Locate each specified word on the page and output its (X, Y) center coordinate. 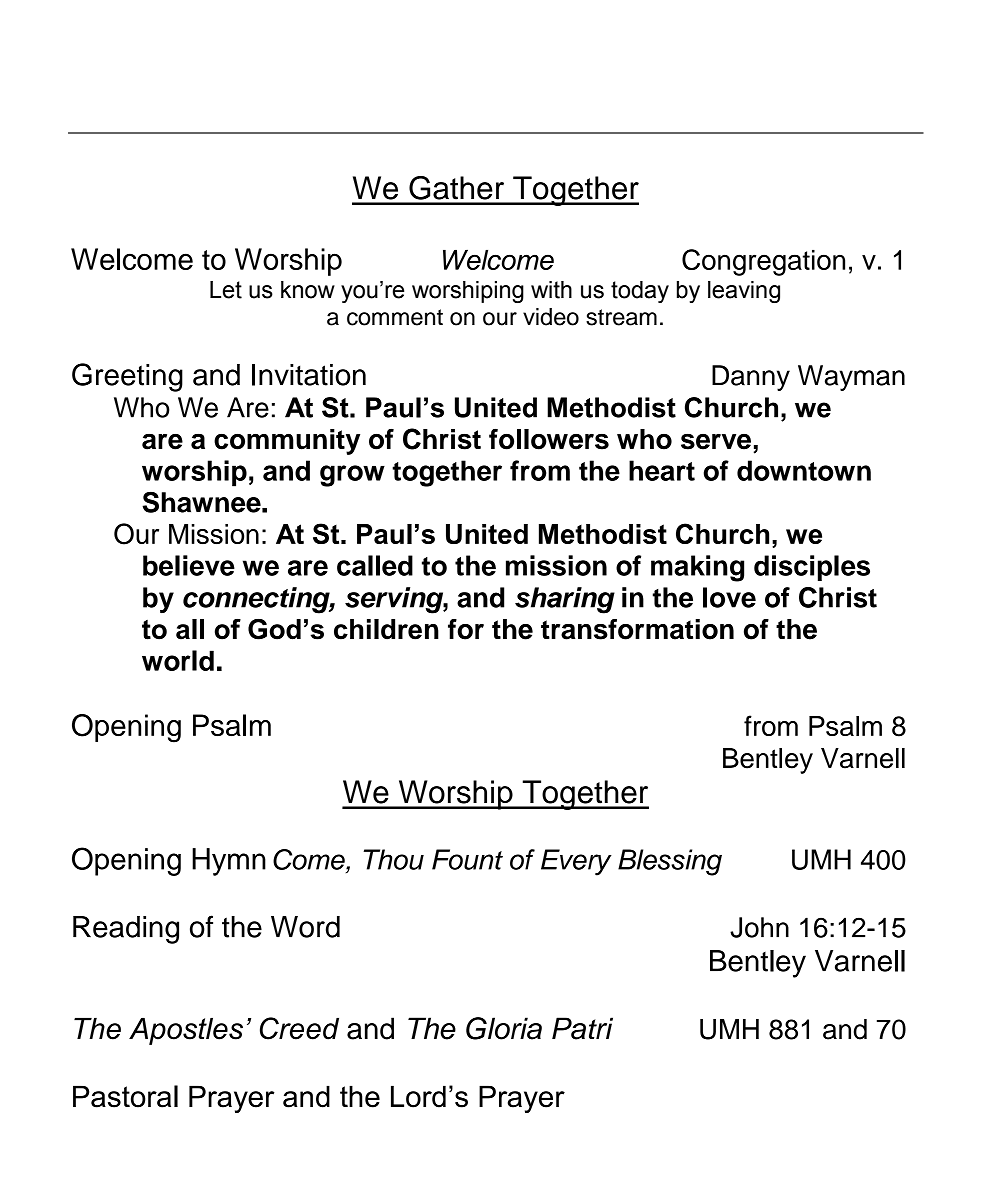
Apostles (186, 1031)
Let (226, 290)
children (386, 629)
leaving (744, 292)
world (178, 660)
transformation (637, 629)
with (551, 290)
